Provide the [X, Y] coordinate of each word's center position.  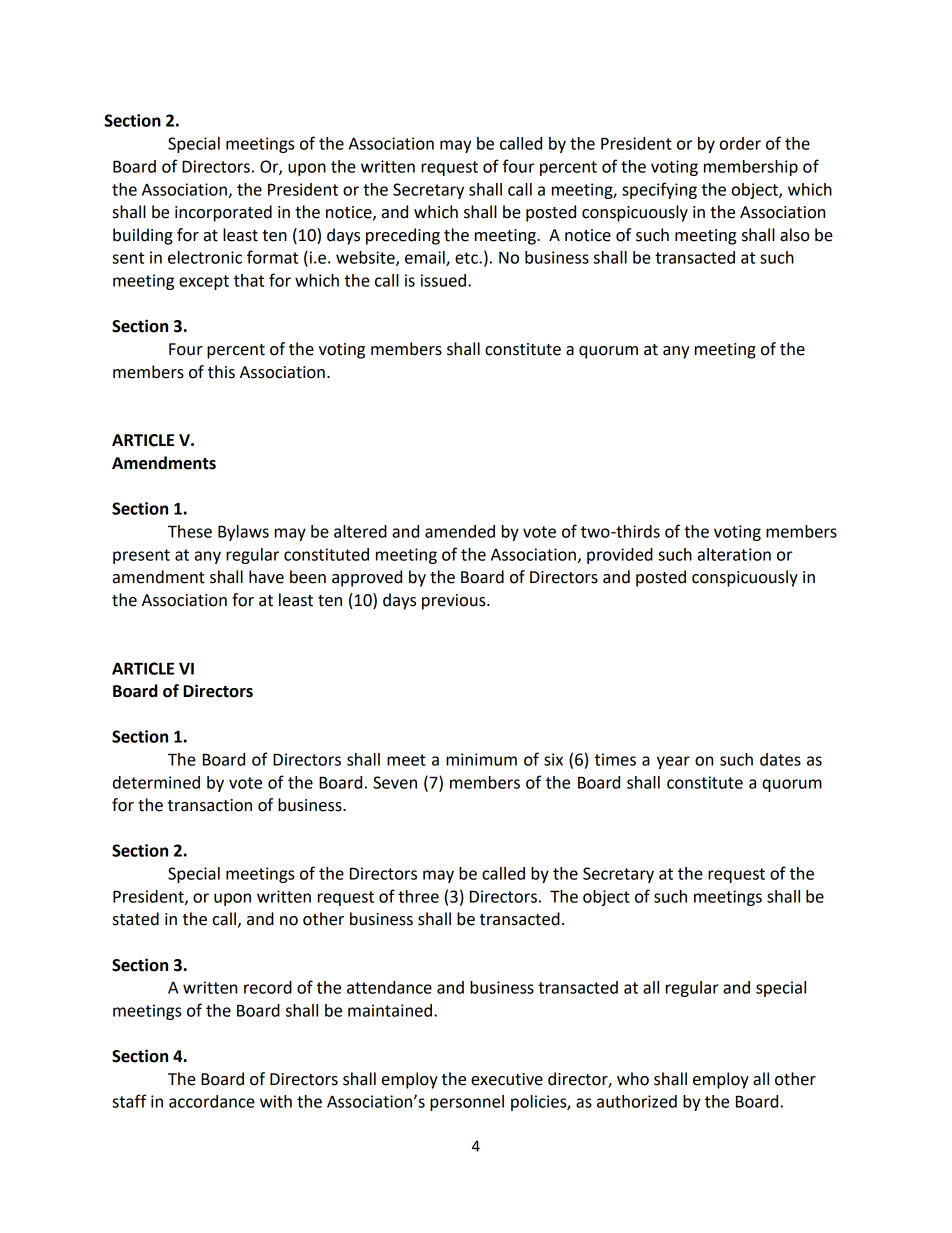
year [673, 762]
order [740, 143]
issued [443, 280]
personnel [467, 1103]
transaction [210, 805]
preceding [403, 236]
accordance [212, 1101]
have [266, 577]
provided [620, 556]
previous [455, 602]
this [221, 372]
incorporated [223, 213]
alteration [734, 554]
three [418, 896]
